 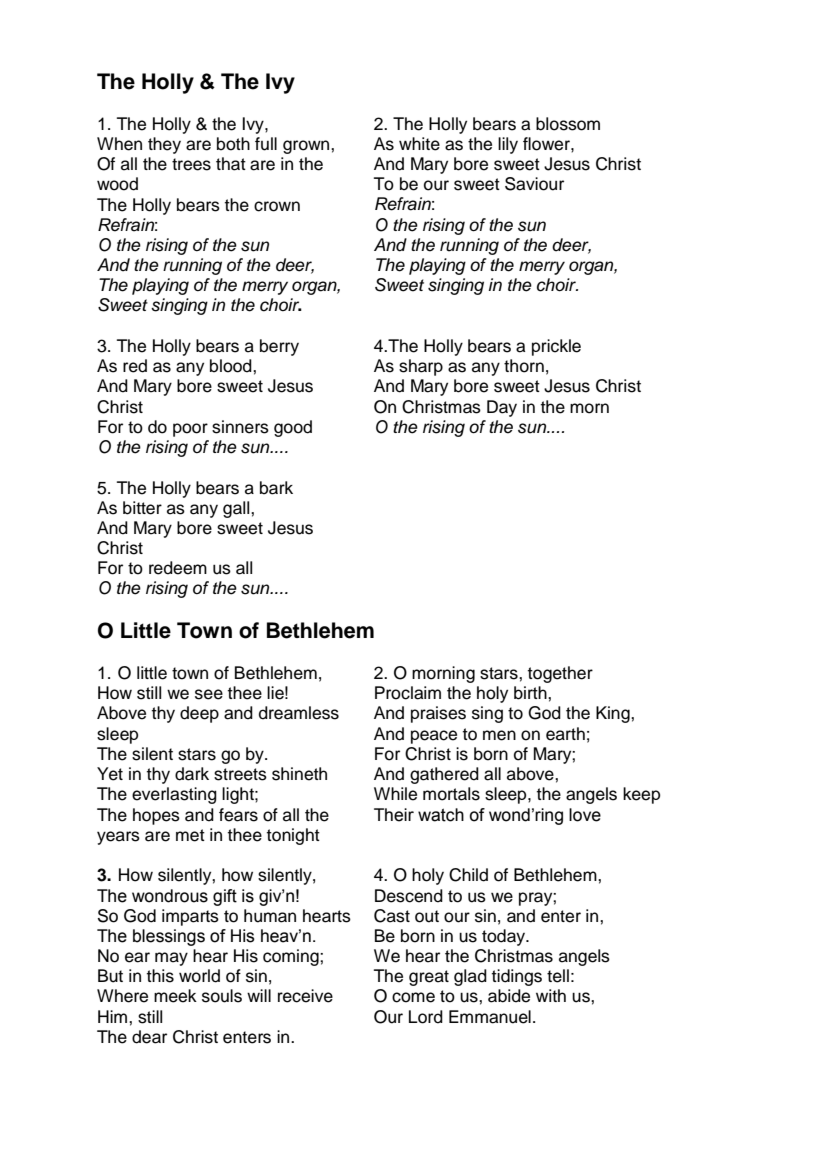 What do you see at coordinates (408, 693) in the screenshot?
I see `Proclaim` at bounding box center [408, 693].
